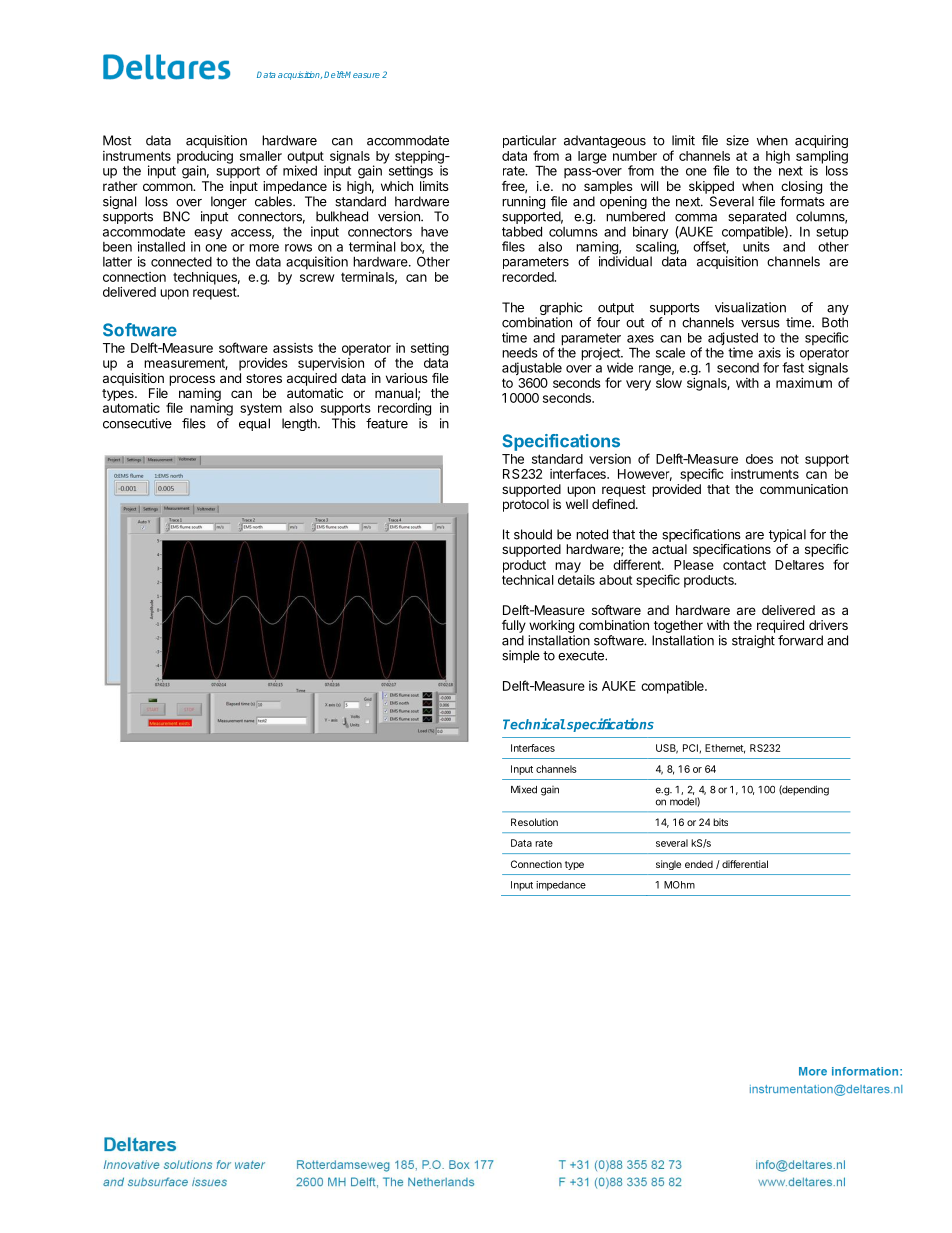 The image size is (952, 1233). Describe the element at coordinates (534, 822) in the image. I see `Resolution` at that location.
